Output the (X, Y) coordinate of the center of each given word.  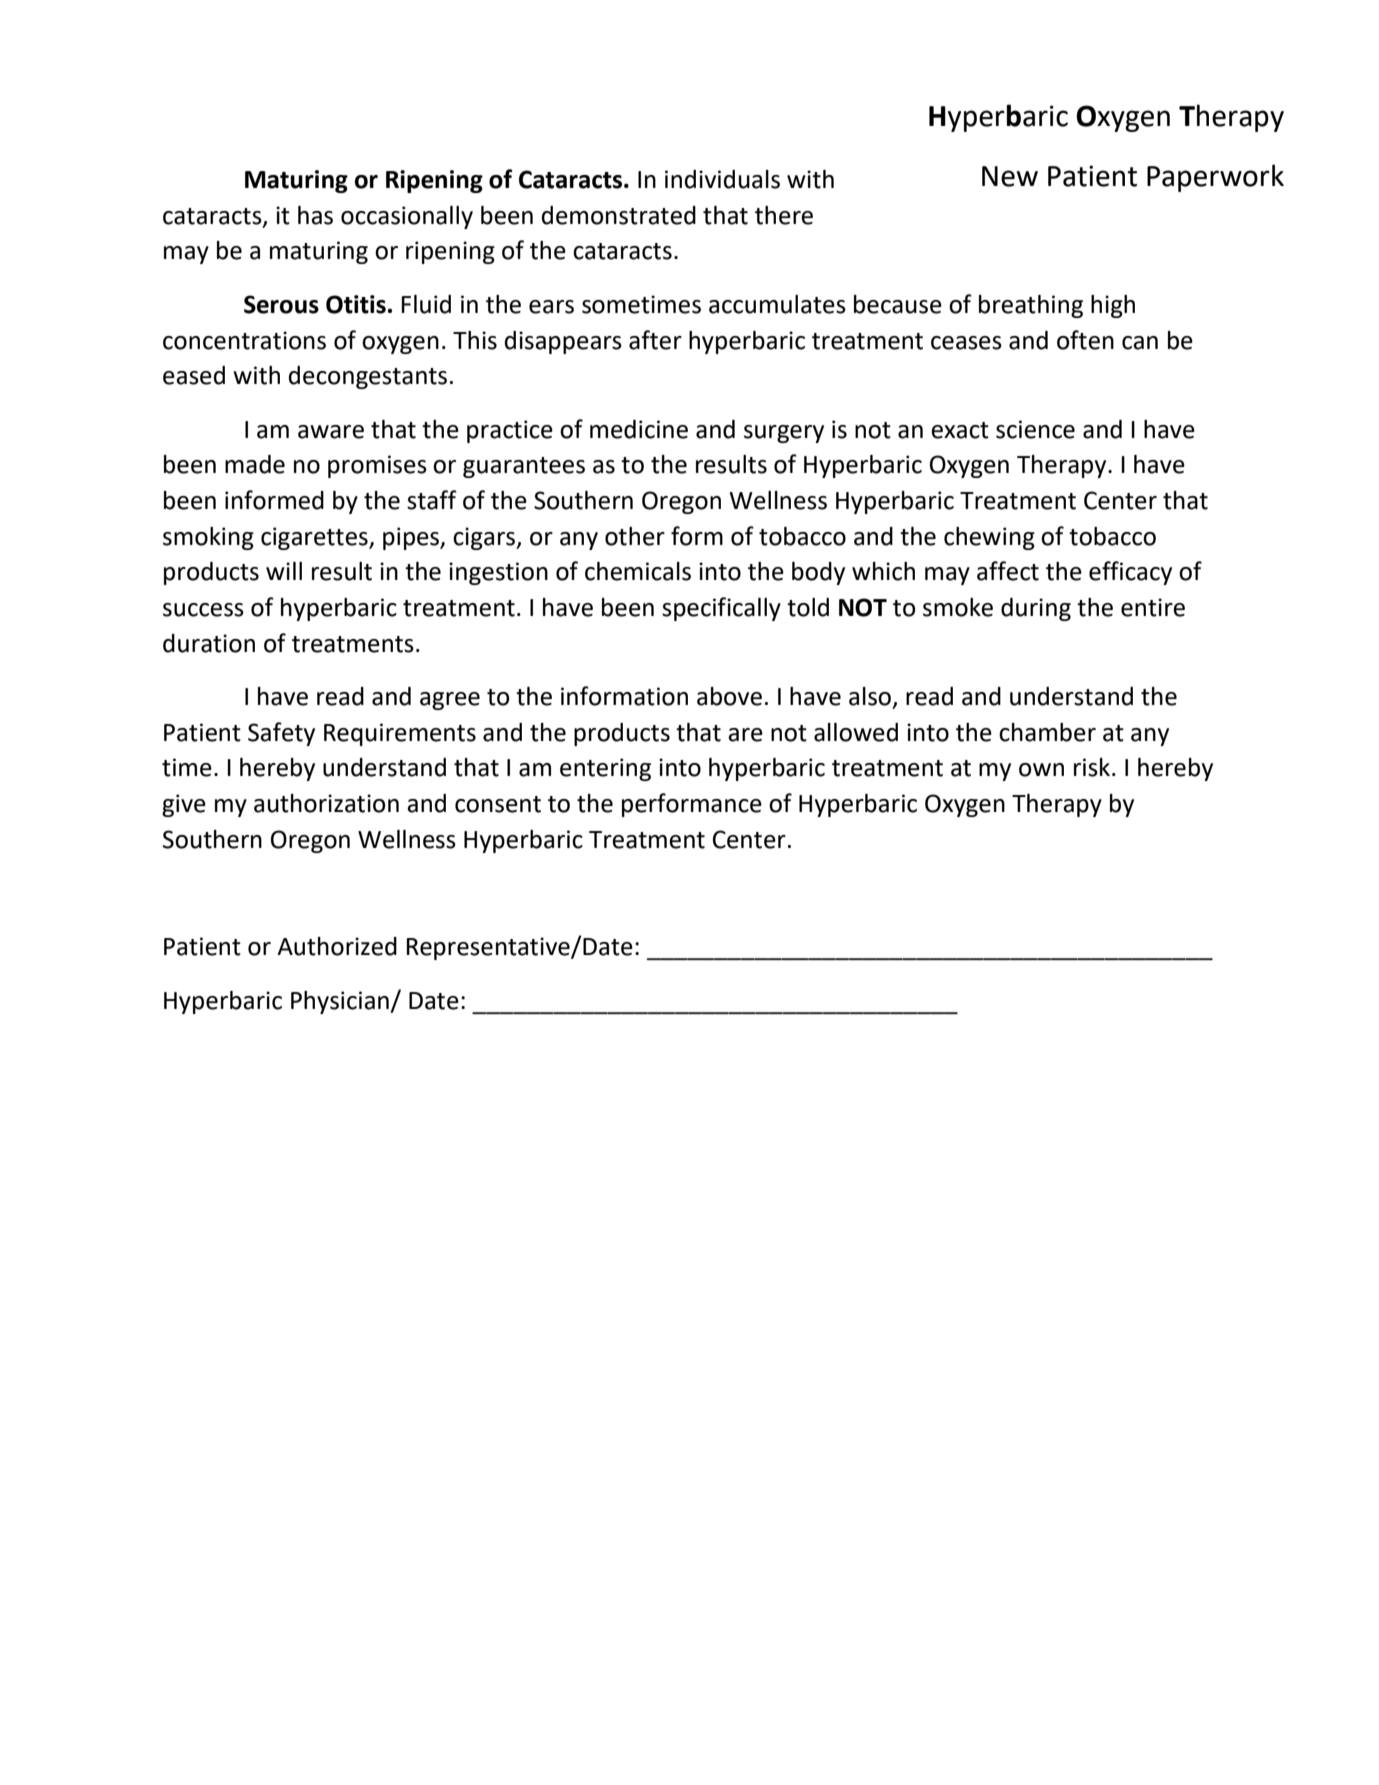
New (1010, 176)
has (315, 215)
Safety (281, 734)
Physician (341, 1002)
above (729, 696)
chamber (1047, 732)
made (255, 464)
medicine (639, 429)
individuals (722, 179)
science (1035, 429)
